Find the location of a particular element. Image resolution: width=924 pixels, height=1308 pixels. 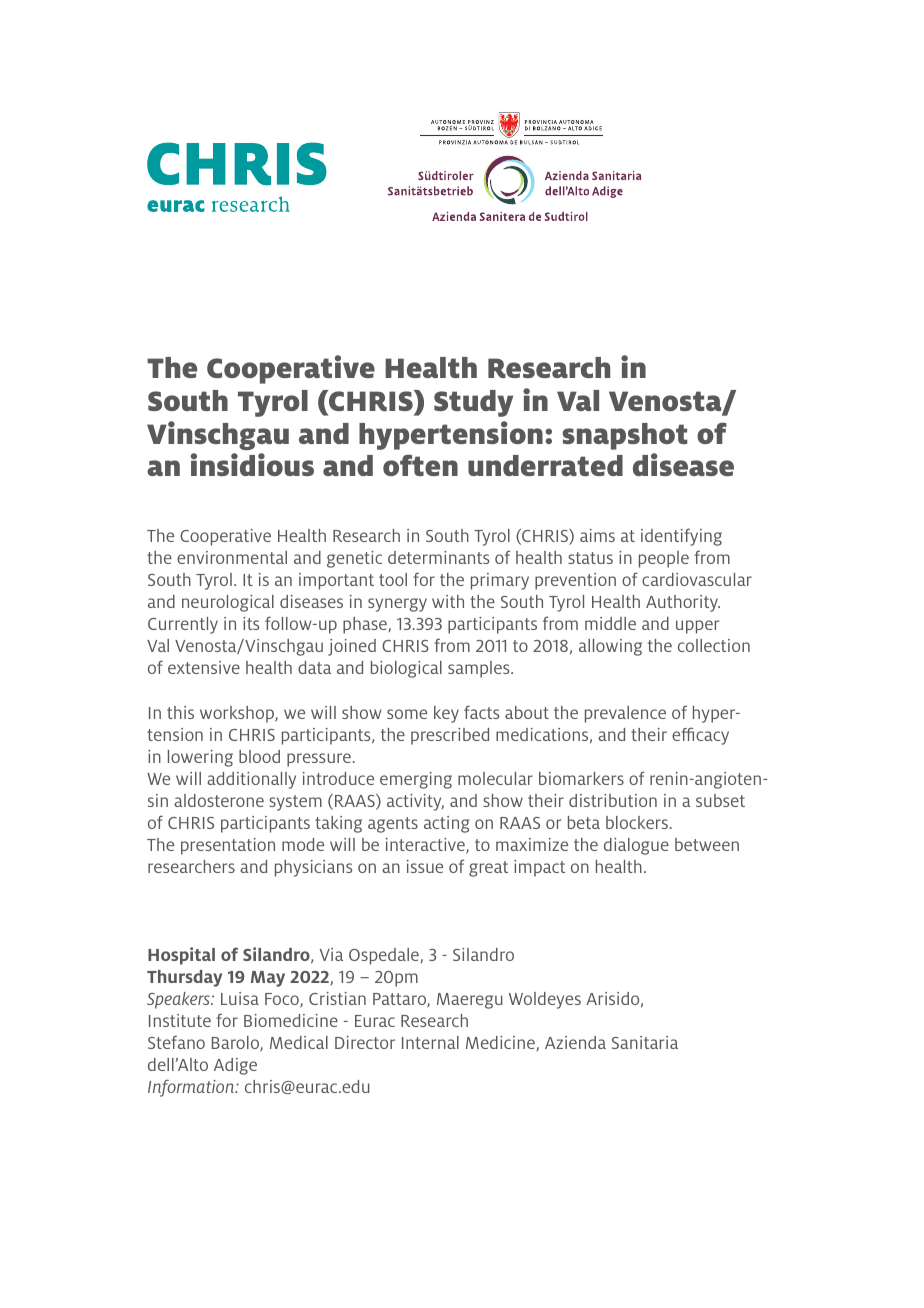

prescribed is located at coordinates (450, 736).
